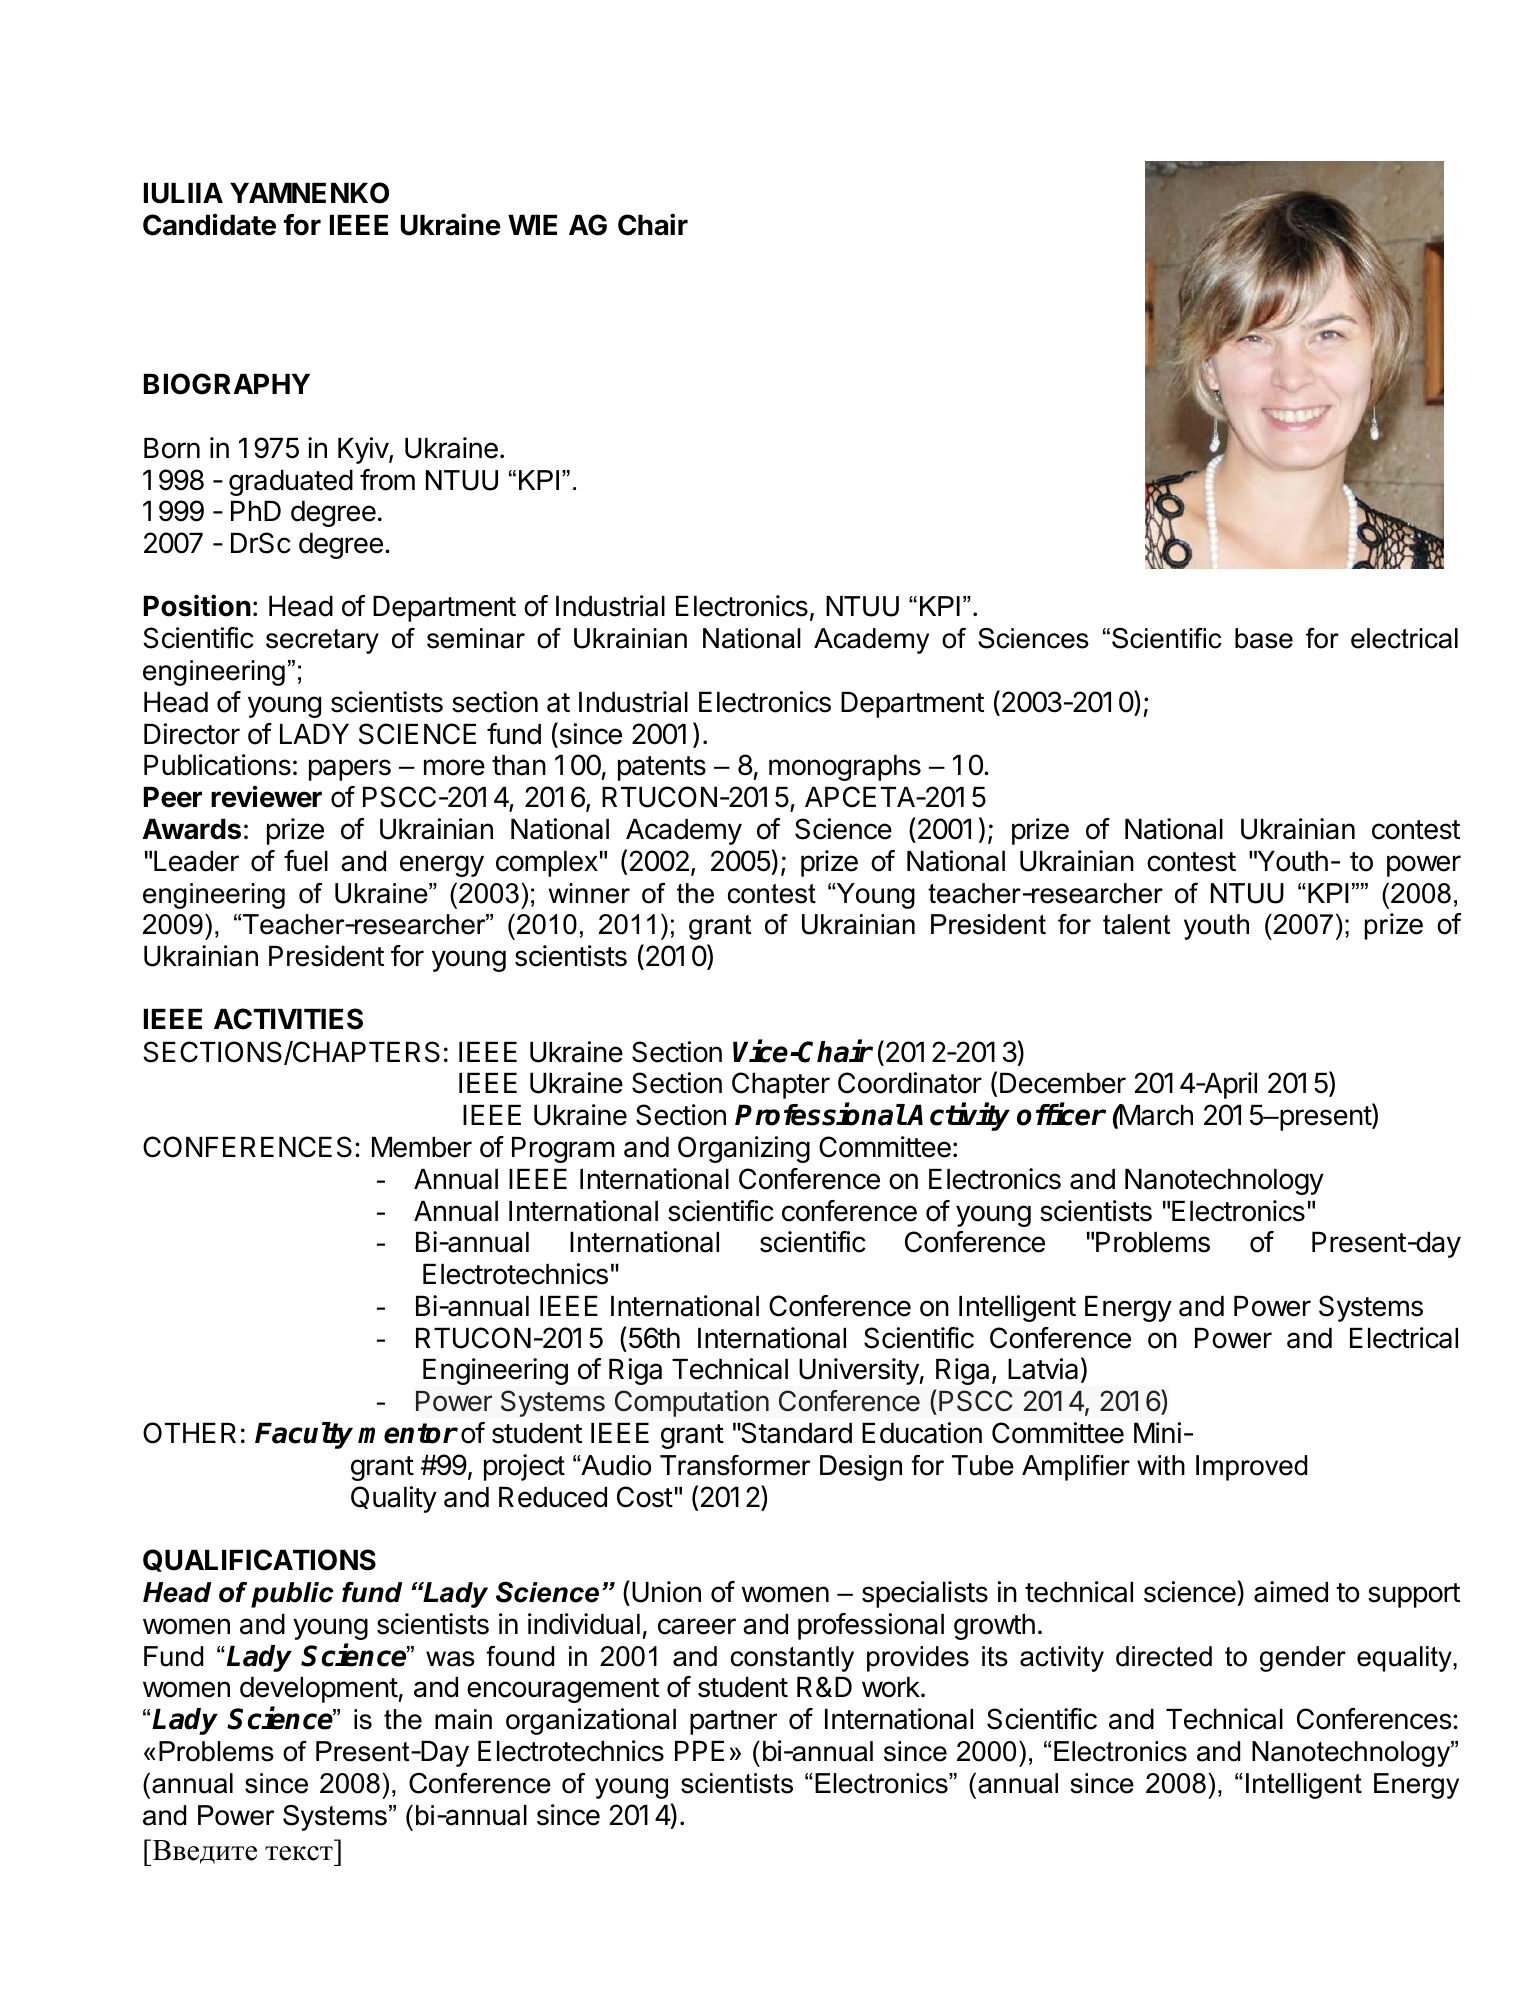  Describe the element at coordinates (1251, 1468) in the document. I see `Improved` at that location.
